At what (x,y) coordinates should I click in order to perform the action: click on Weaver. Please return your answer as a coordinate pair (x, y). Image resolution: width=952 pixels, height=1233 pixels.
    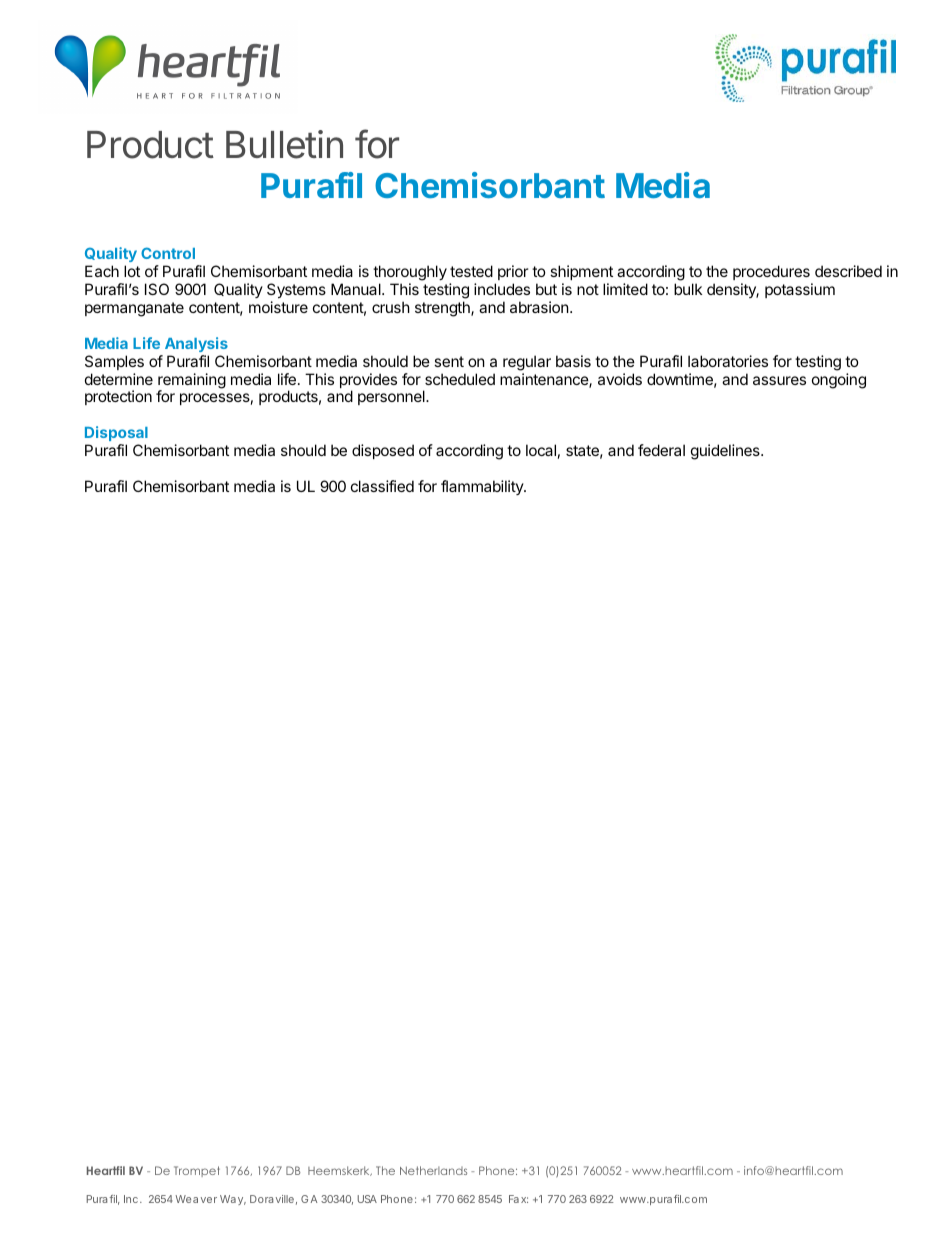
    Looking at the image, I should click on (196, 1199).
